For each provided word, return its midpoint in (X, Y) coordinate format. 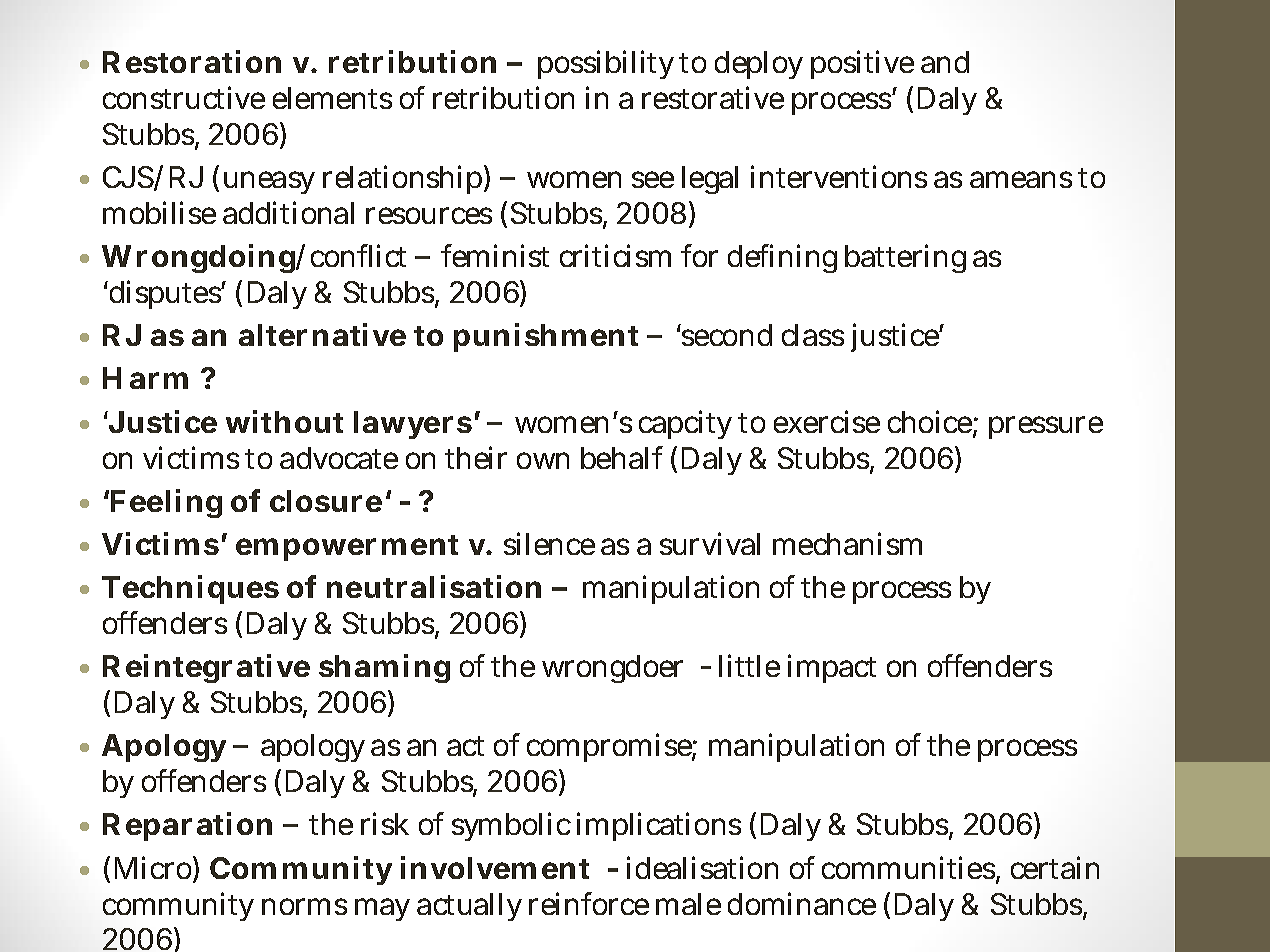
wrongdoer (612, 669)
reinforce (589, 903)
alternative (322, 334)
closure (326, 501)
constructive (184, 97)
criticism (615, 255)
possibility (606, 64)
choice (931, 423)
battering (905, 258)
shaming (384, 668)
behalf (622, 457)
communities (909, 869)
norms (304, 906)
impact (832, 668)
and (945, 62)
